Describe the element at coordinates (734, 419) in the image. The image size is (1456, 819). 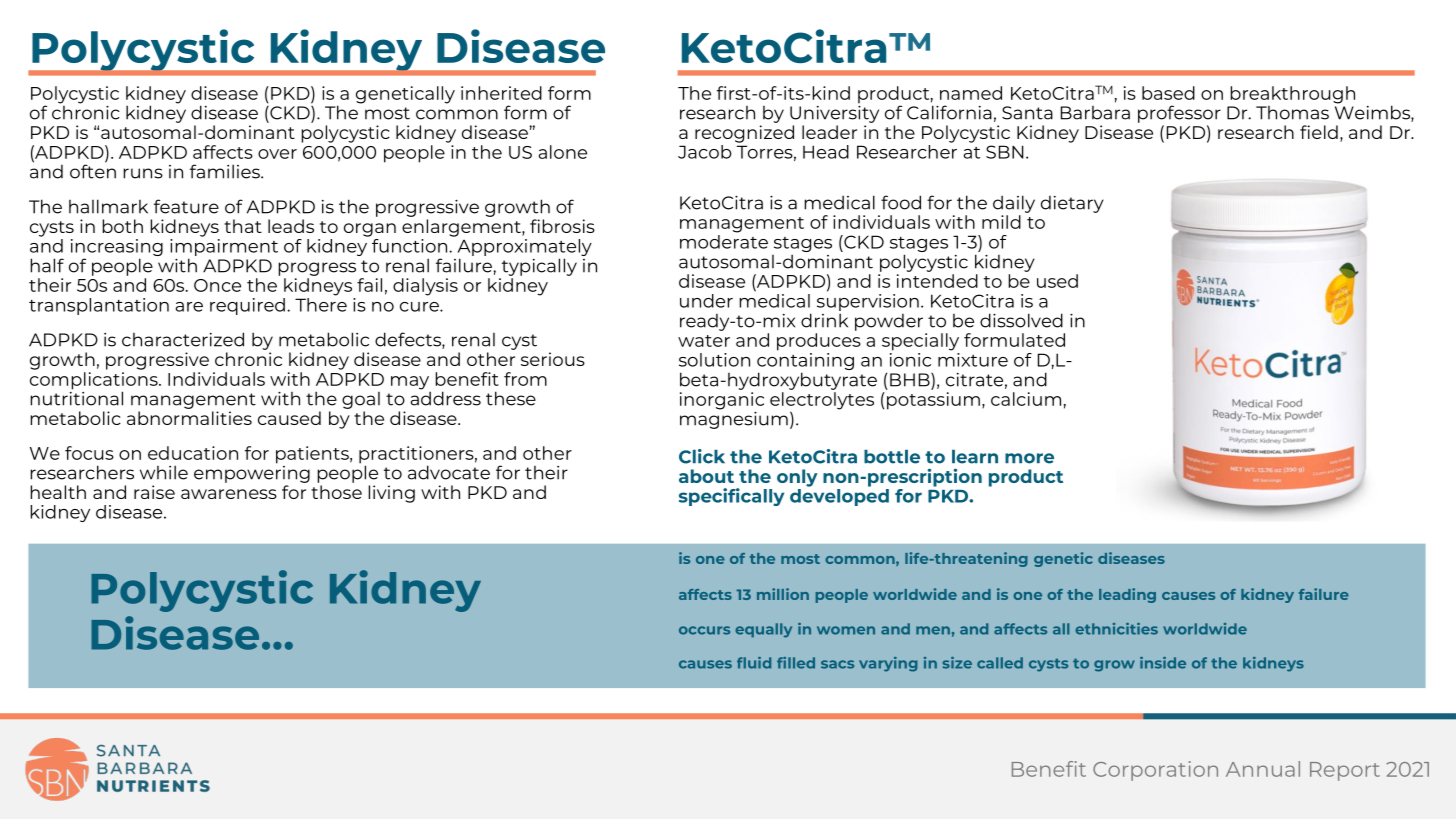
I see `magnesium` at that location.
